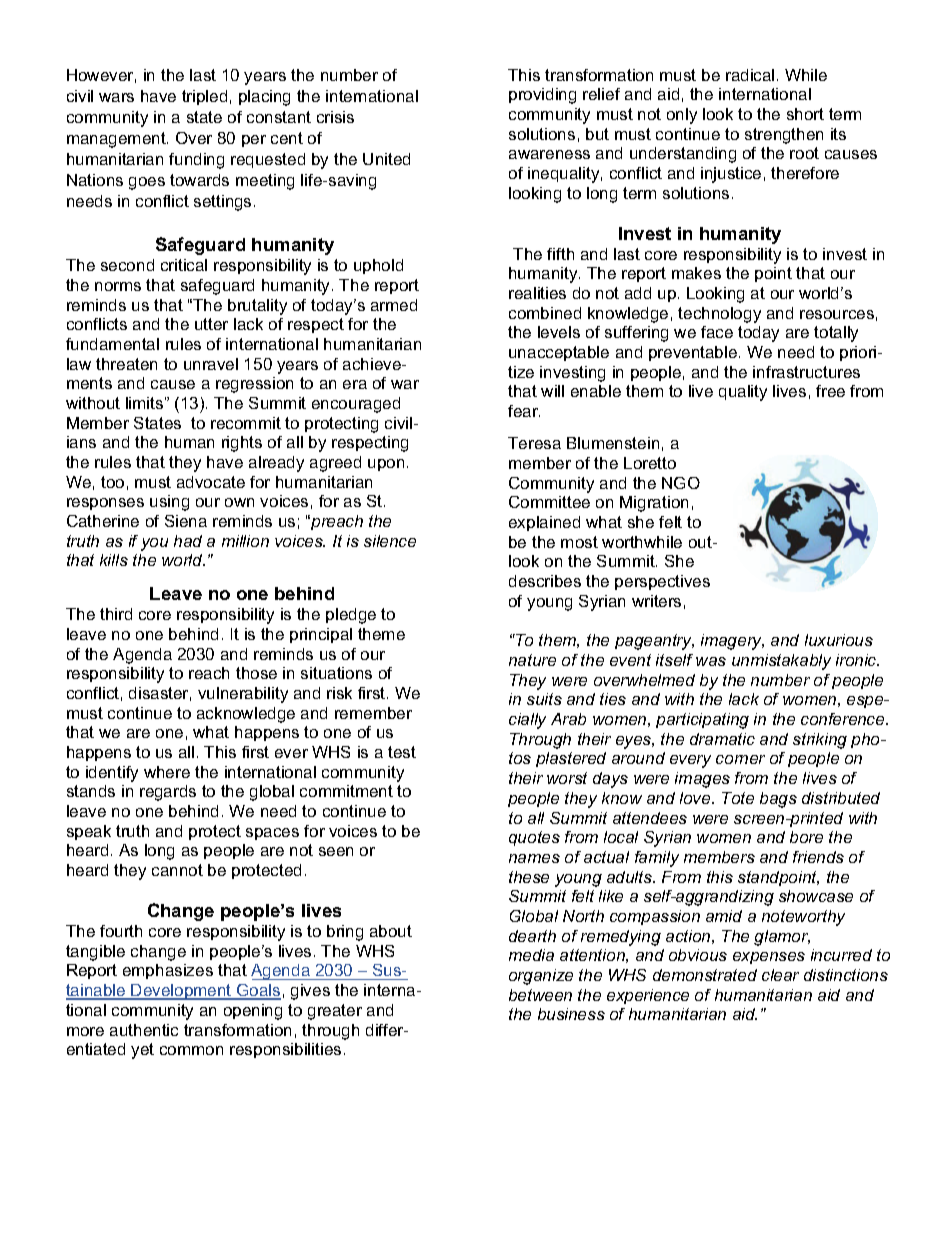 The height and width of the screenshot is (1233, 952). I want to click on short, so click(805, 114).
